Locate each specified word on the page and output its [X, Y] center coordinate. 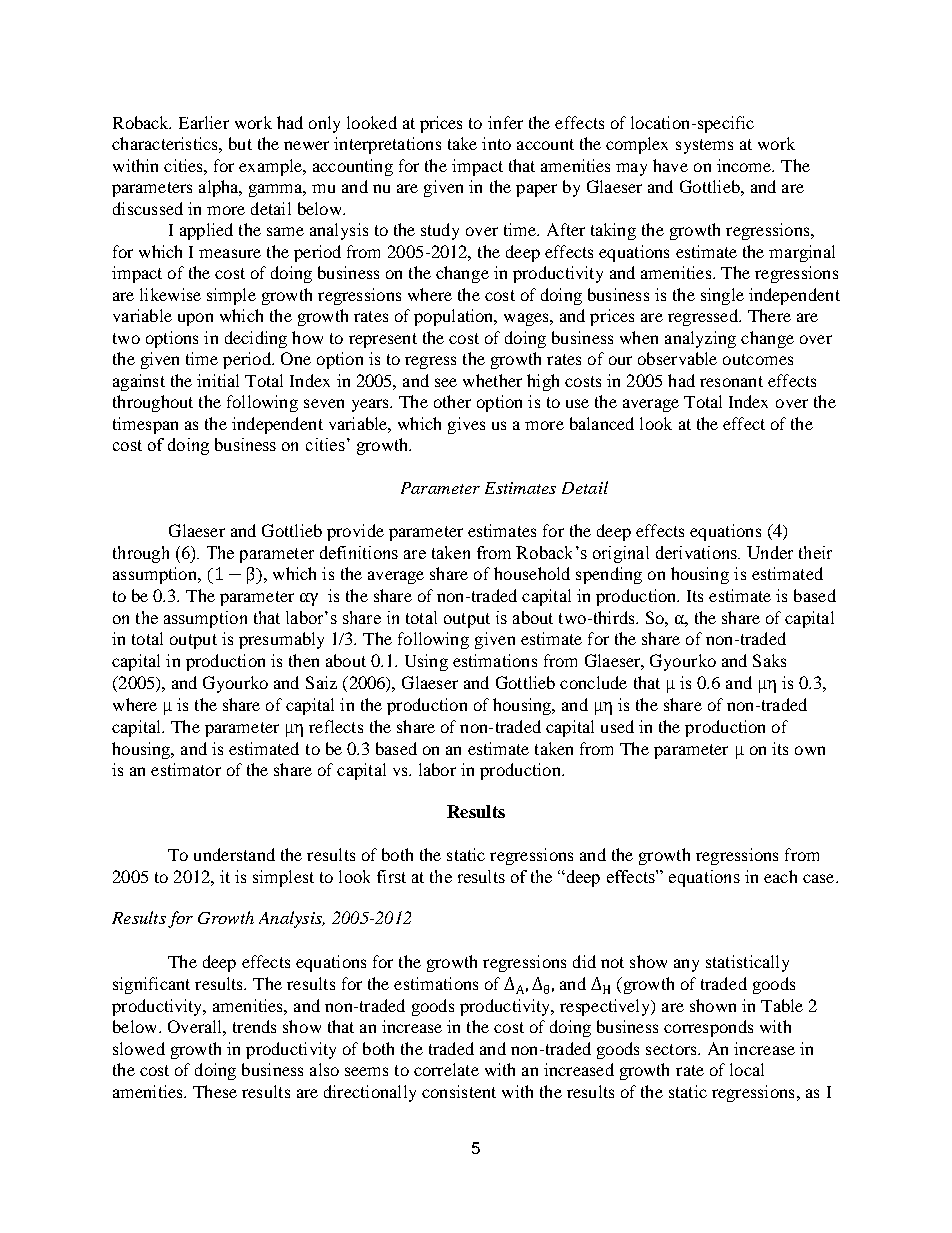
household [532, 573]
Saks [769, 660]
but [240, 143]
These [215, 1091]
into [496, 143]
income [745, 165]
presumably [281, 640]
